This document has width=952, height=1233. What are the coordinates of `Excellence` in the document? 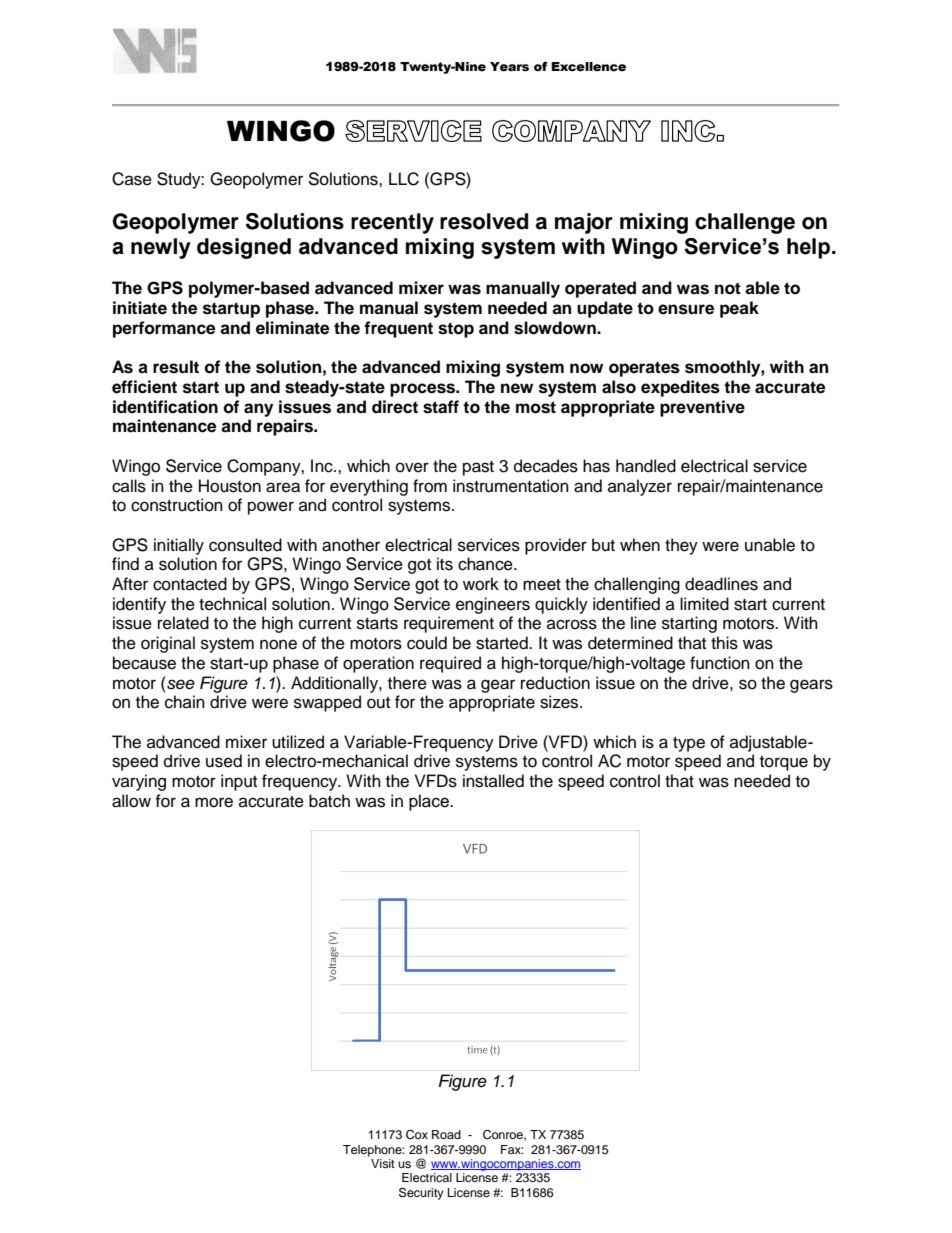 It's located at (588, 67).
